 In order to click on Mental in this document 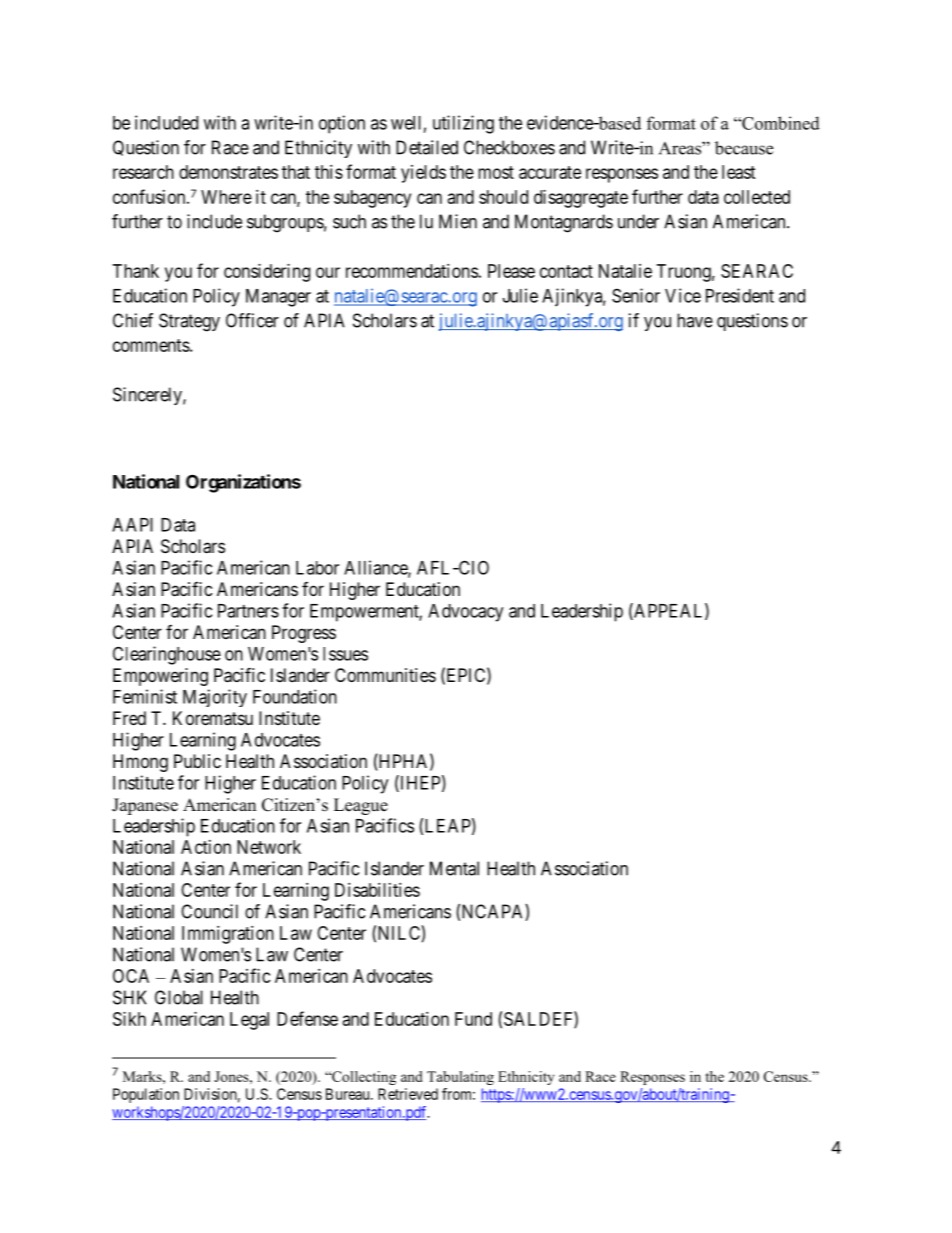, I will do `click(454, 868)`.
